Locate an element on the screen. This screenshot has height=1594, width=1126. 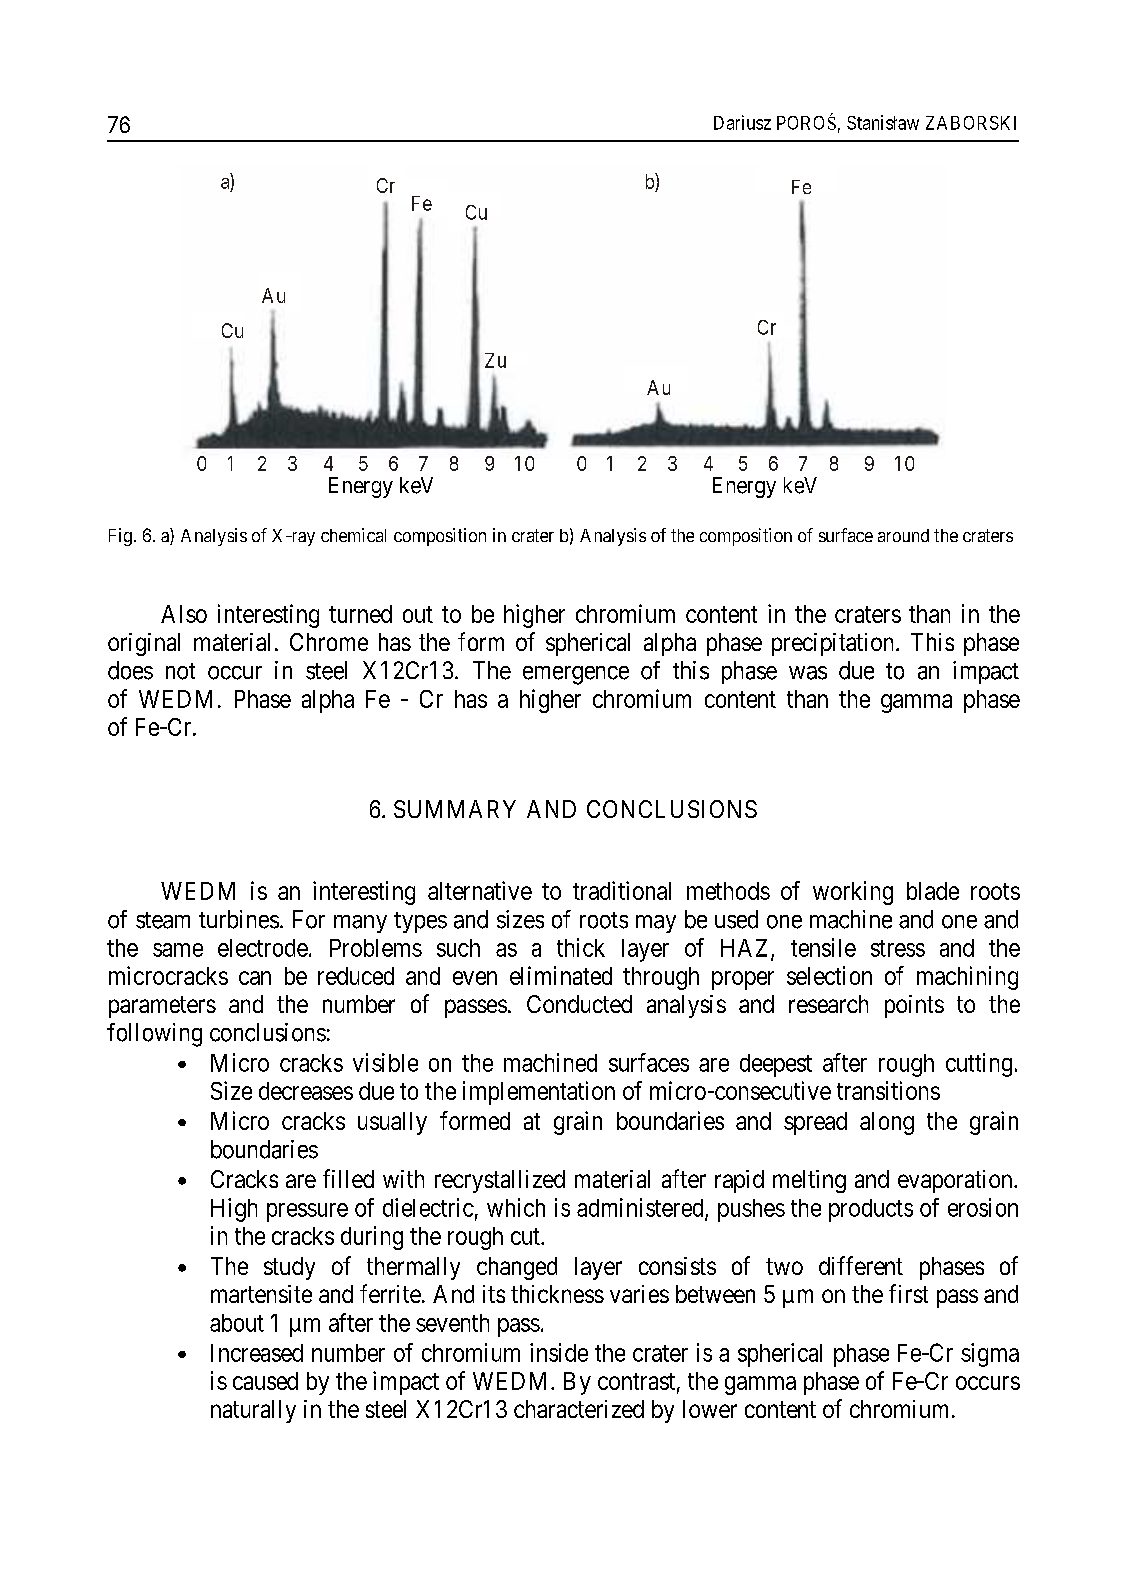
chemical is located at coordinates (353, 535).
